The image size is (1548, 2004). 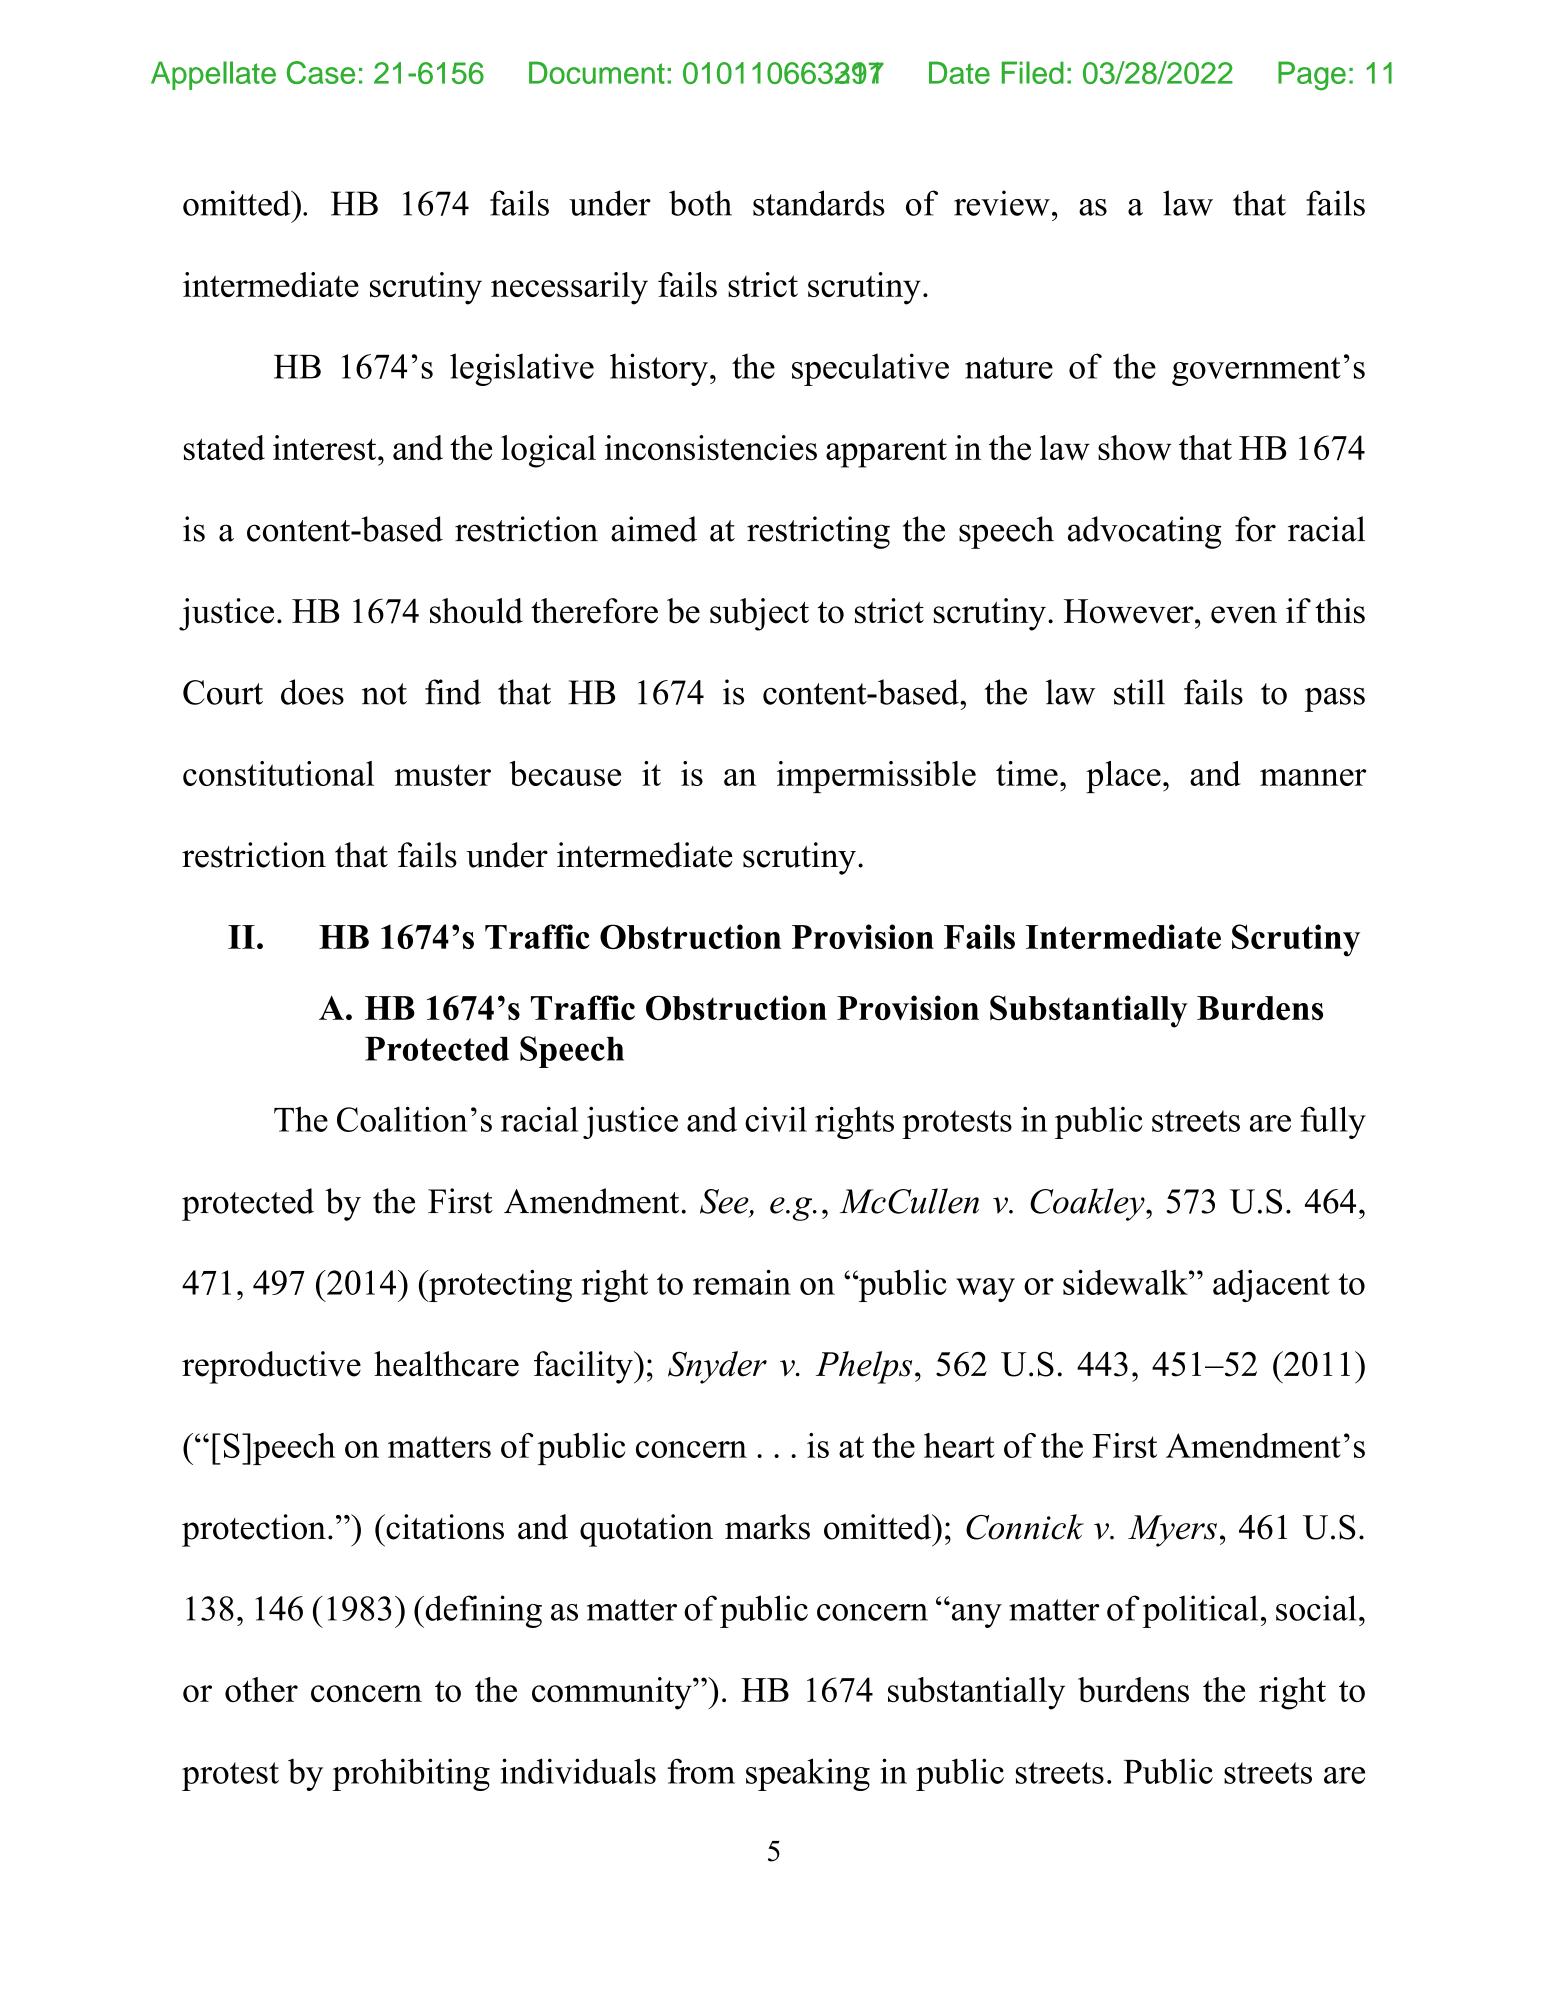 I want to click on See, so click(x=725, y=1202).
